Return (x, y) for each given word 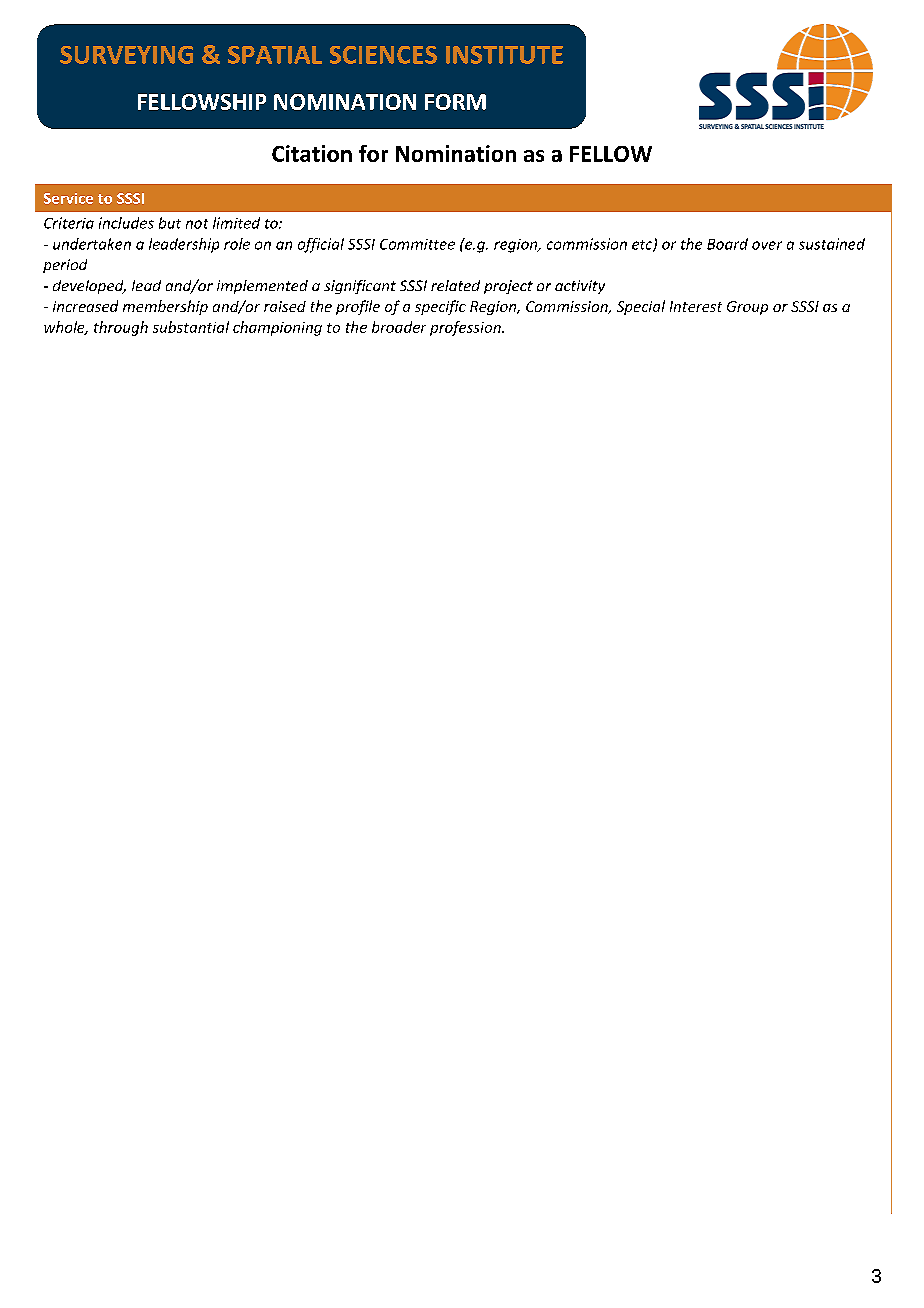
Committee (417, 244)
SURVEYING (126, 55)
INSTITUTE (504, 55)
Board (727, 244)
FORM (455, 102)
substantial (191, 327)
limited (236, 223)
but (170, 223)
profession (466, 328)
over (767, 245)
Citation (312, 153)
